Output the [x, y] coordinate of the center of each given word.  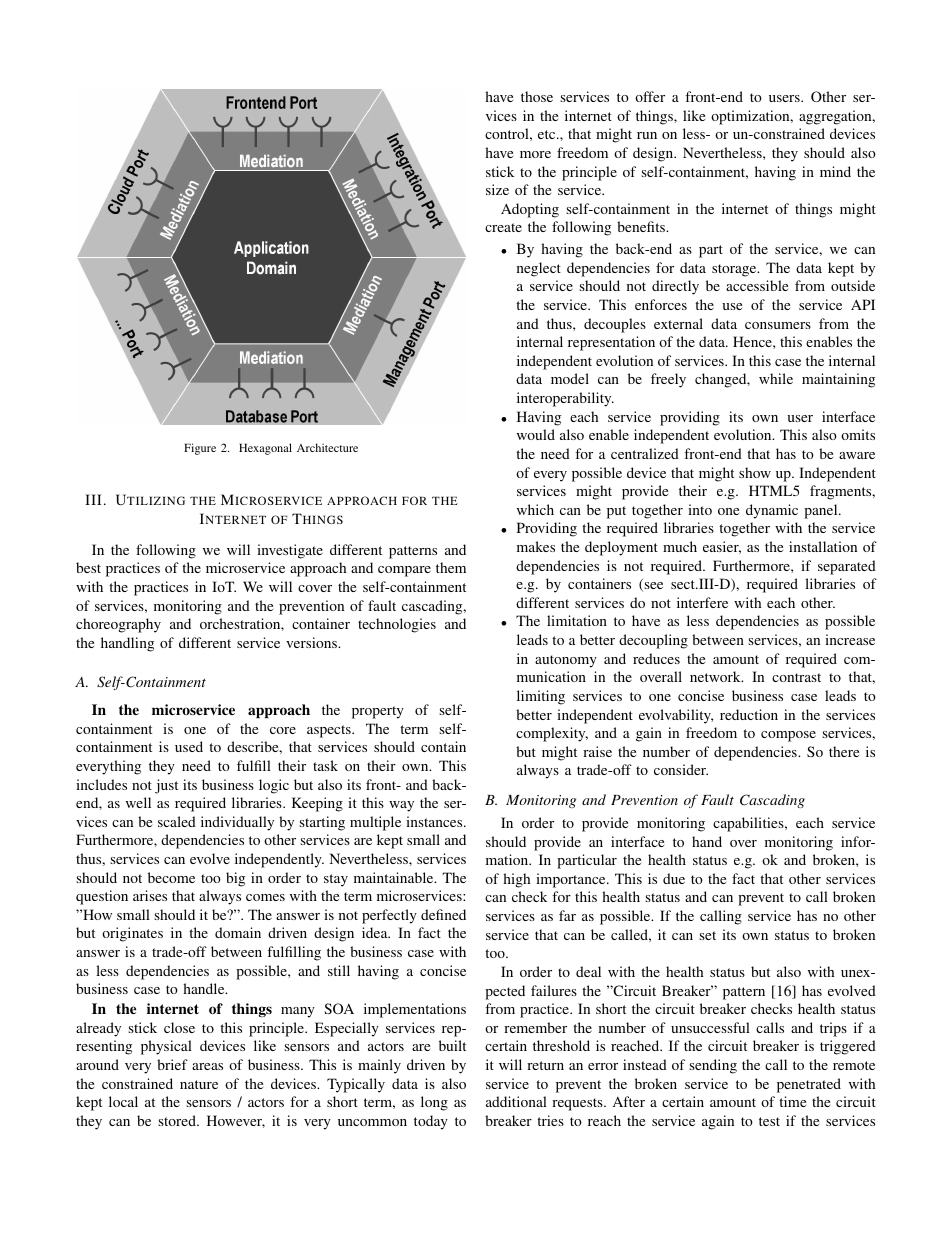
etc [548, 134]
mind [835, 171]
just [166, 786]
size [497, 189]
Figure [200, 449]
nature [199, 1084]
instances [435, 821]
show [755, 472]
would [536, 434]
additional [516, 1101]
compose [788, 736]
